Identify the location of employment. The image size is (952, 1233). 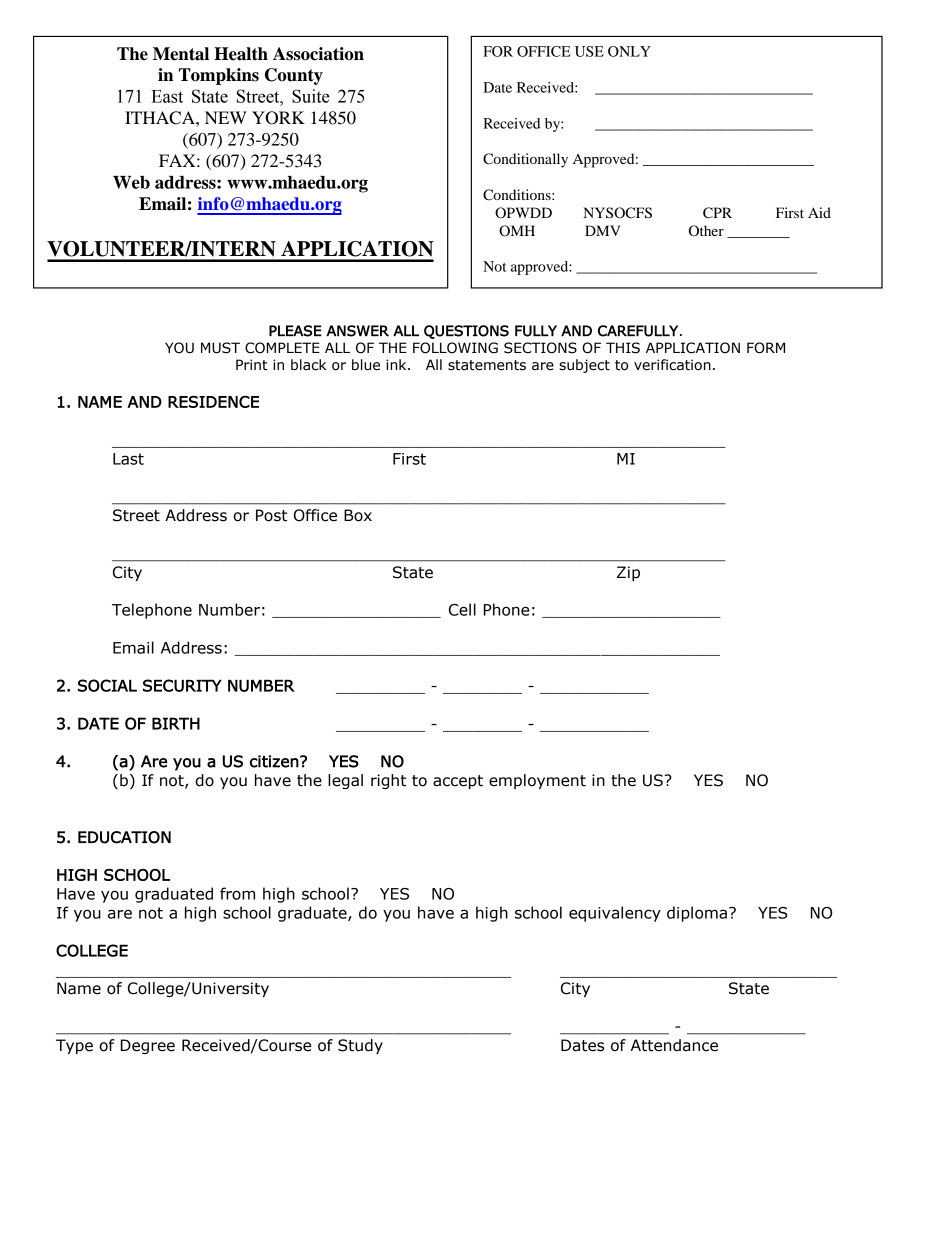
(537, 781).
